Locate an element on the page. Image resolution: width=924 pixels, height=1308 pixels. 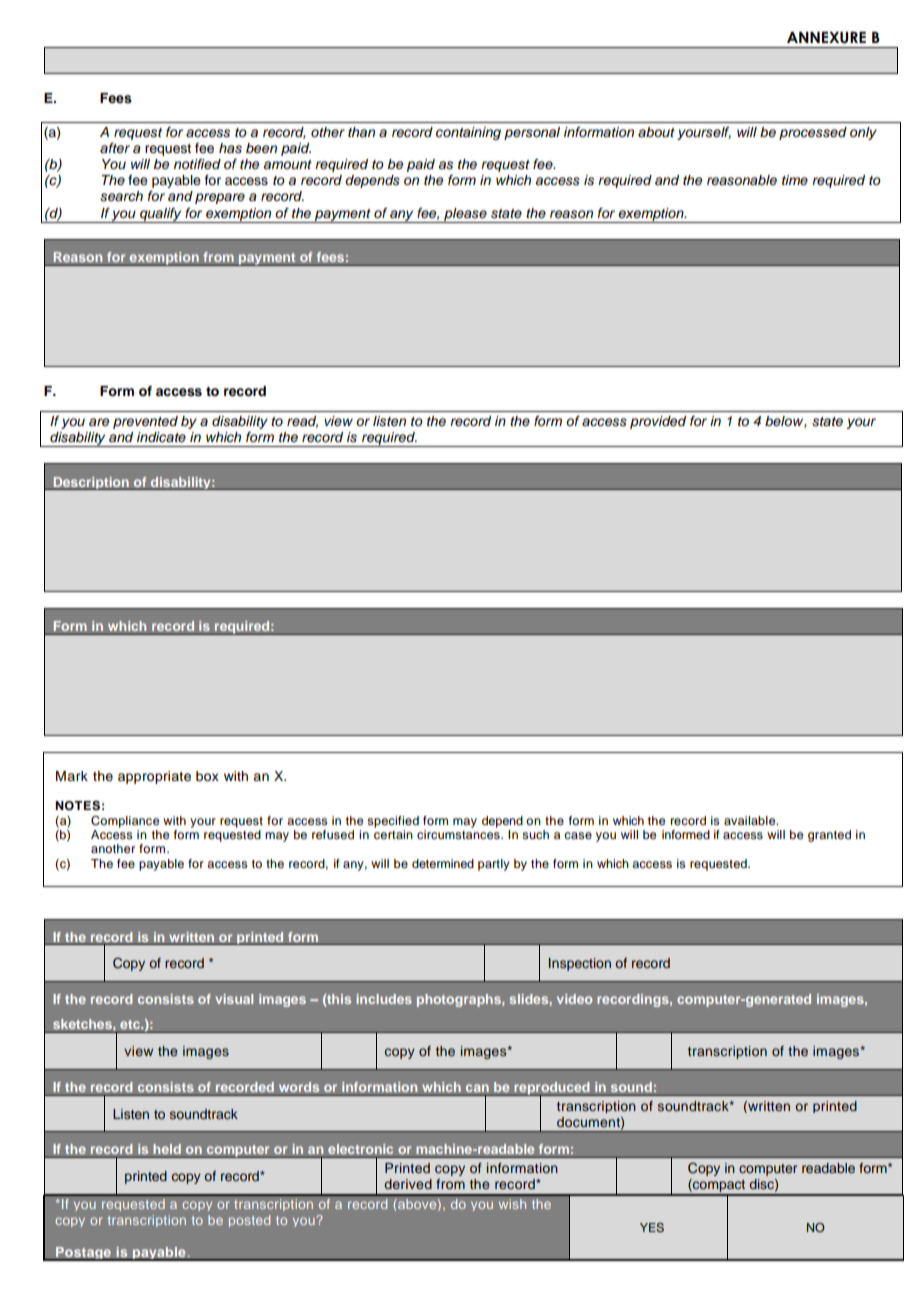
available is located at coordinates (751, 820).
